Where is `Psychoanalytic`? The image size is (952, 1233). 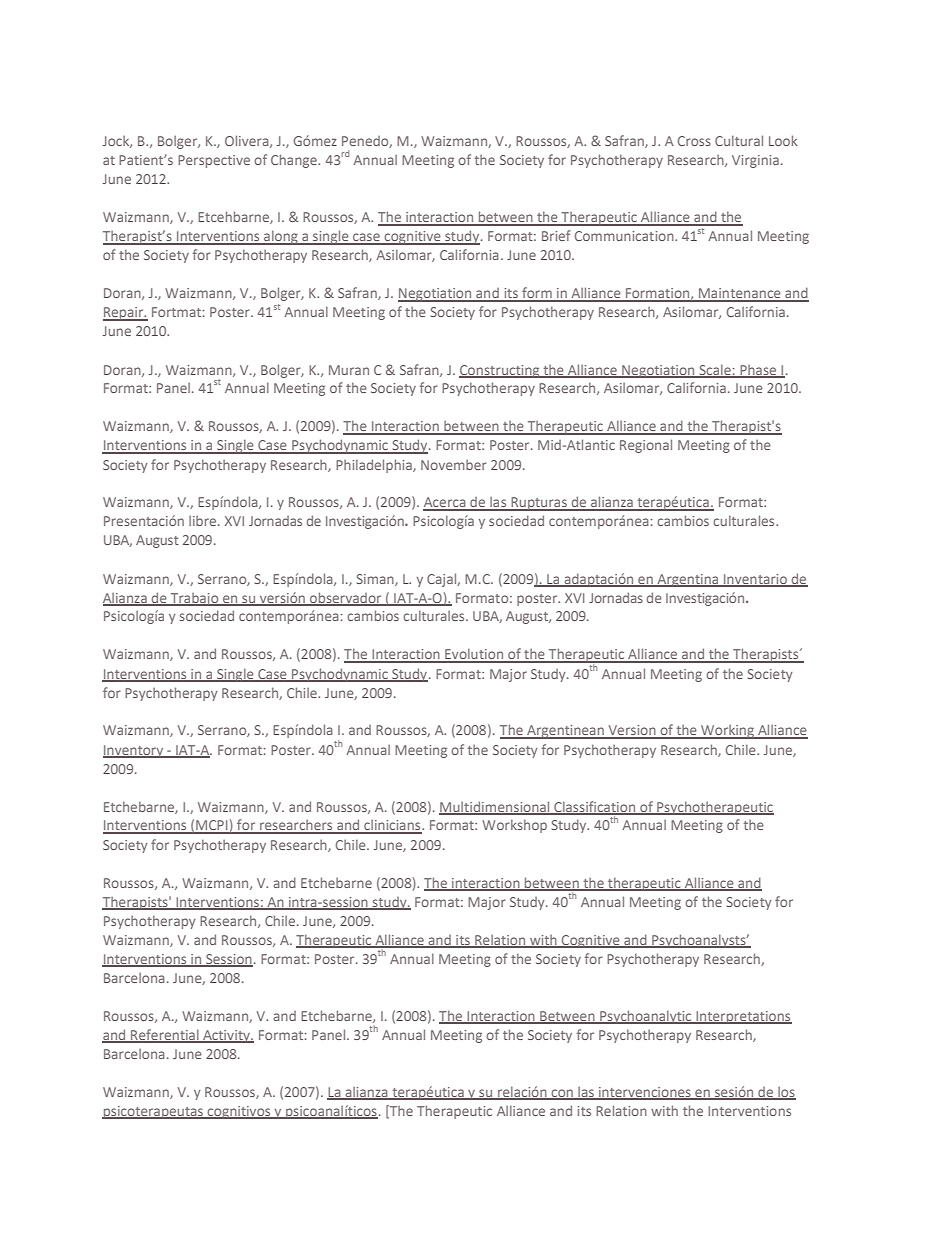 Psychoanalytic is located at coordinates (646, 1017).
